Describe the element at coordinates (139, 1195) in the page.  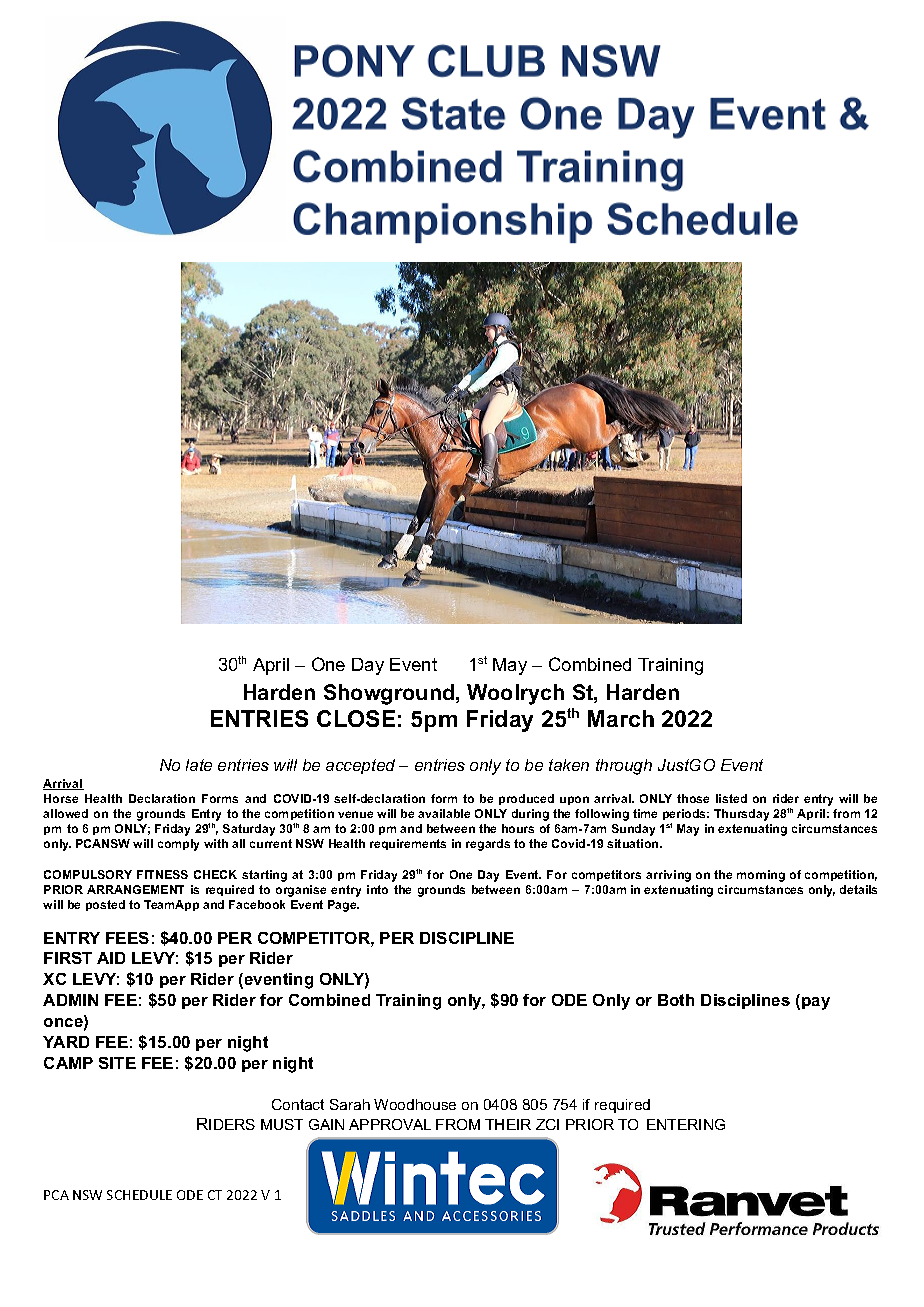
I see `SCHEDULE` at that location.
